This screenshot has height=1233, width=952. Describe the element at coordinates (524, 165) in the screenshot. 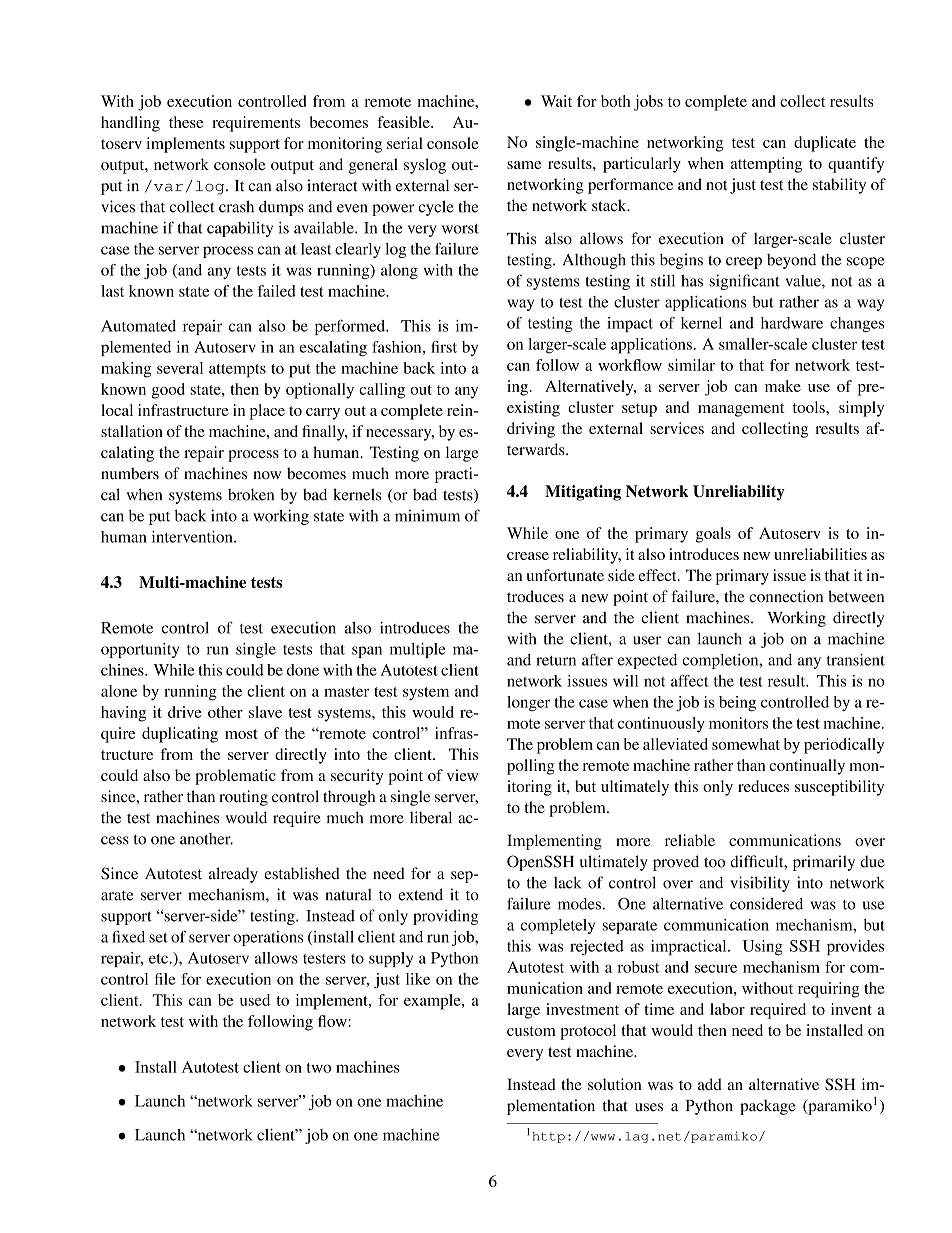

I see `same` at that location.
